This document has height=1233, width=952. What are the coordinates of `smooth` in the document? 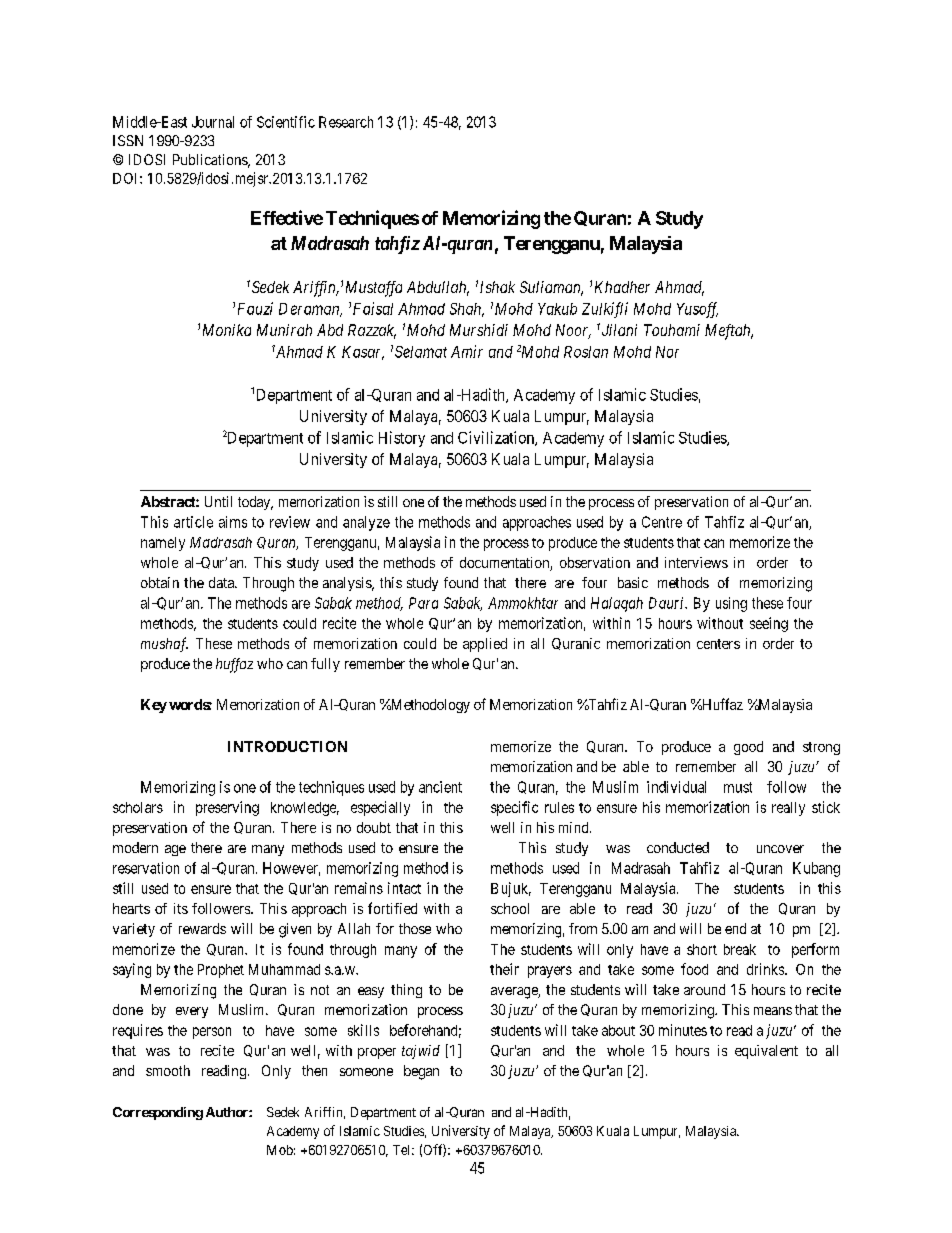 It's located at (168, 1070).
